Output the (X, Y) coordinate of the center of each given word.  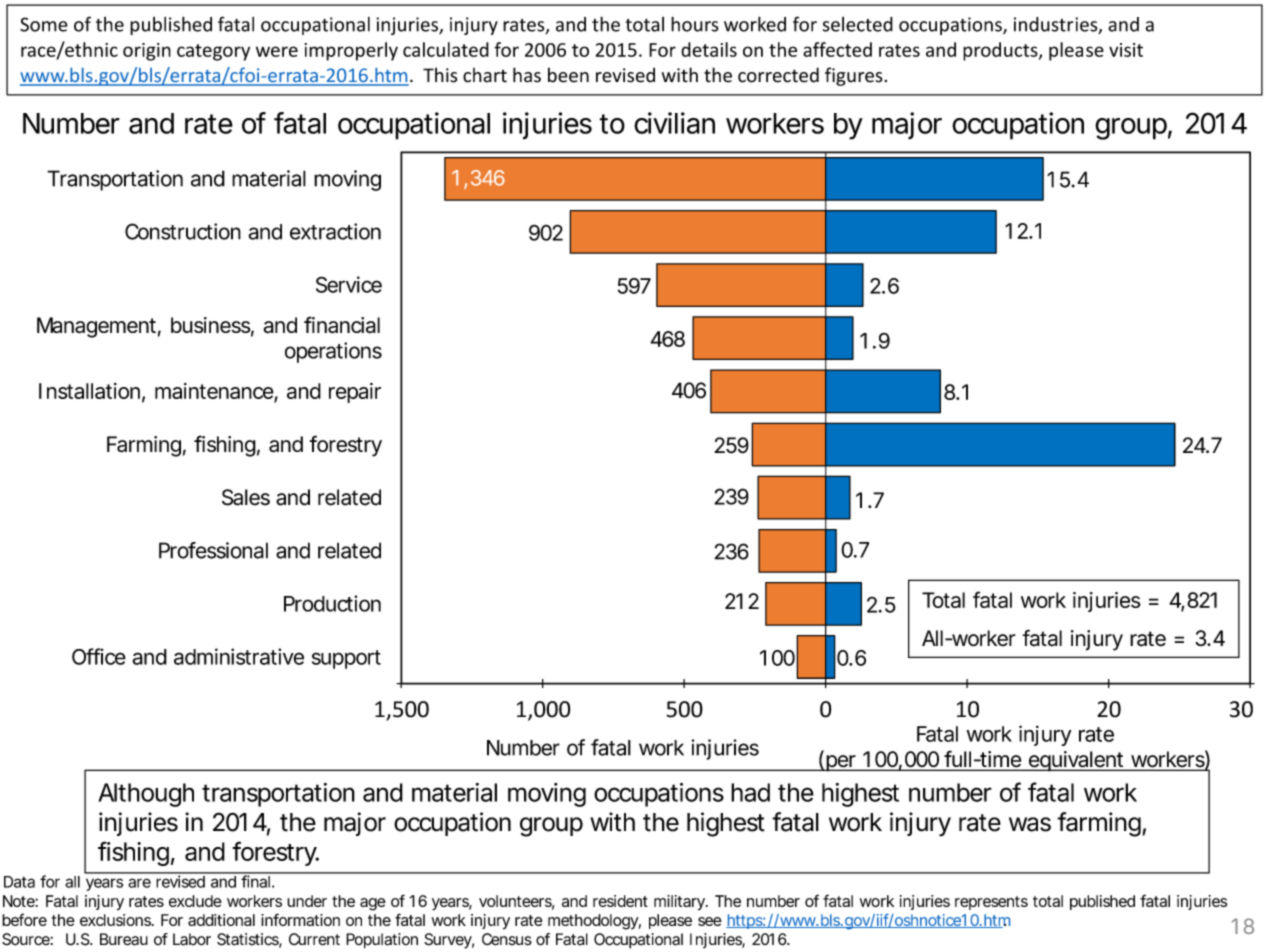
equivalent (1076, 761)
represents (991, 903)
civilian (674, 123)
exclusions (117, 920)
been (568, 75)
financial (342, 325)
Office (99, 656)
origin (147, 52)
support (346, 659)
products (1001, 51)
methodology (594, 922)
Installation (89, 391)
